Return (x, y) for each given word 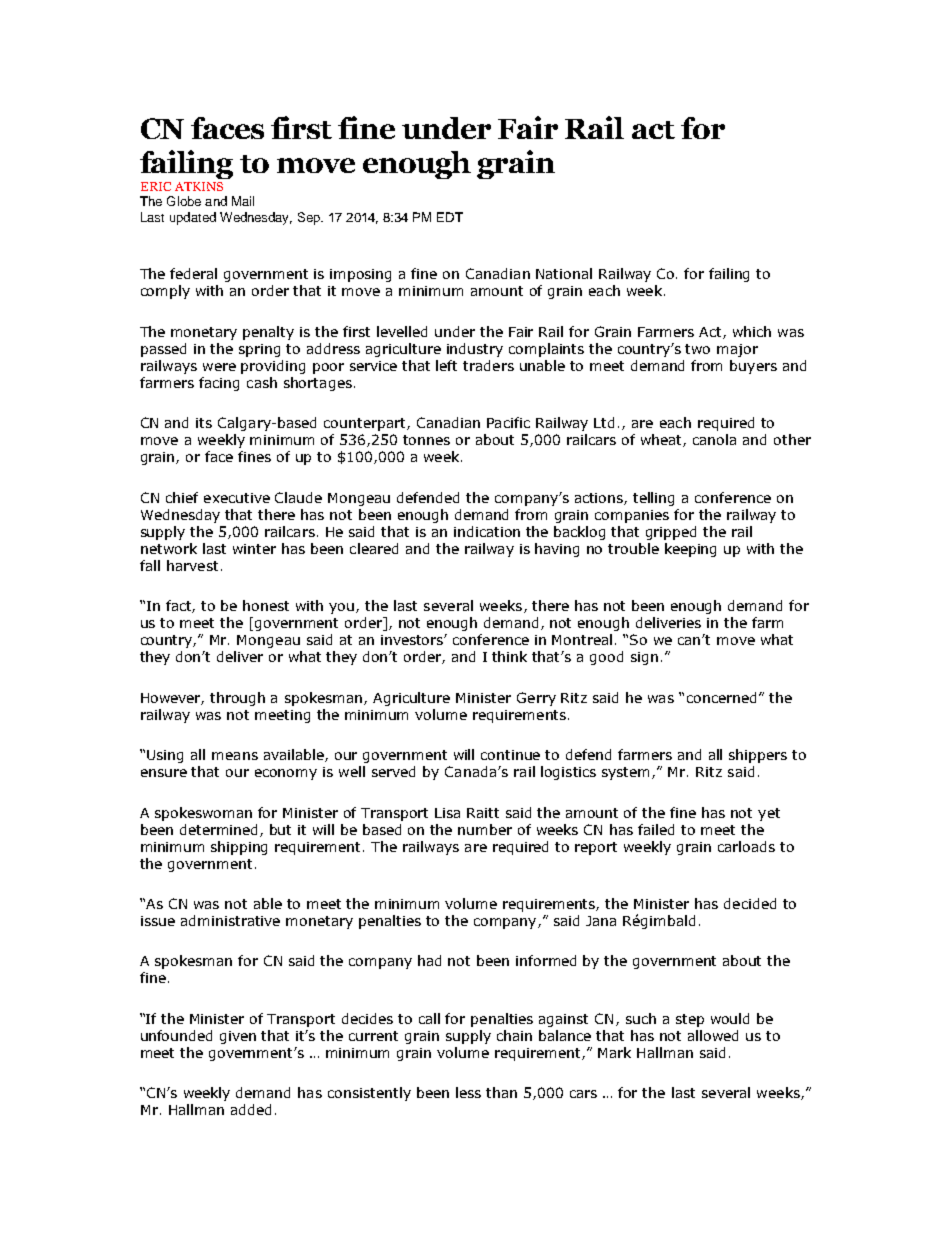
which (752, 331)
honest (266, 605)
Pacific (508, 422)
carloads (746, 846)
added (251, 1109)
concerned (721, 697)
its (204, 423)
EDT (450, 217)
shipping (239, 848)
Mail (243, 201)
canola (714, 439)
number (485, 829)
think (509, 656)
